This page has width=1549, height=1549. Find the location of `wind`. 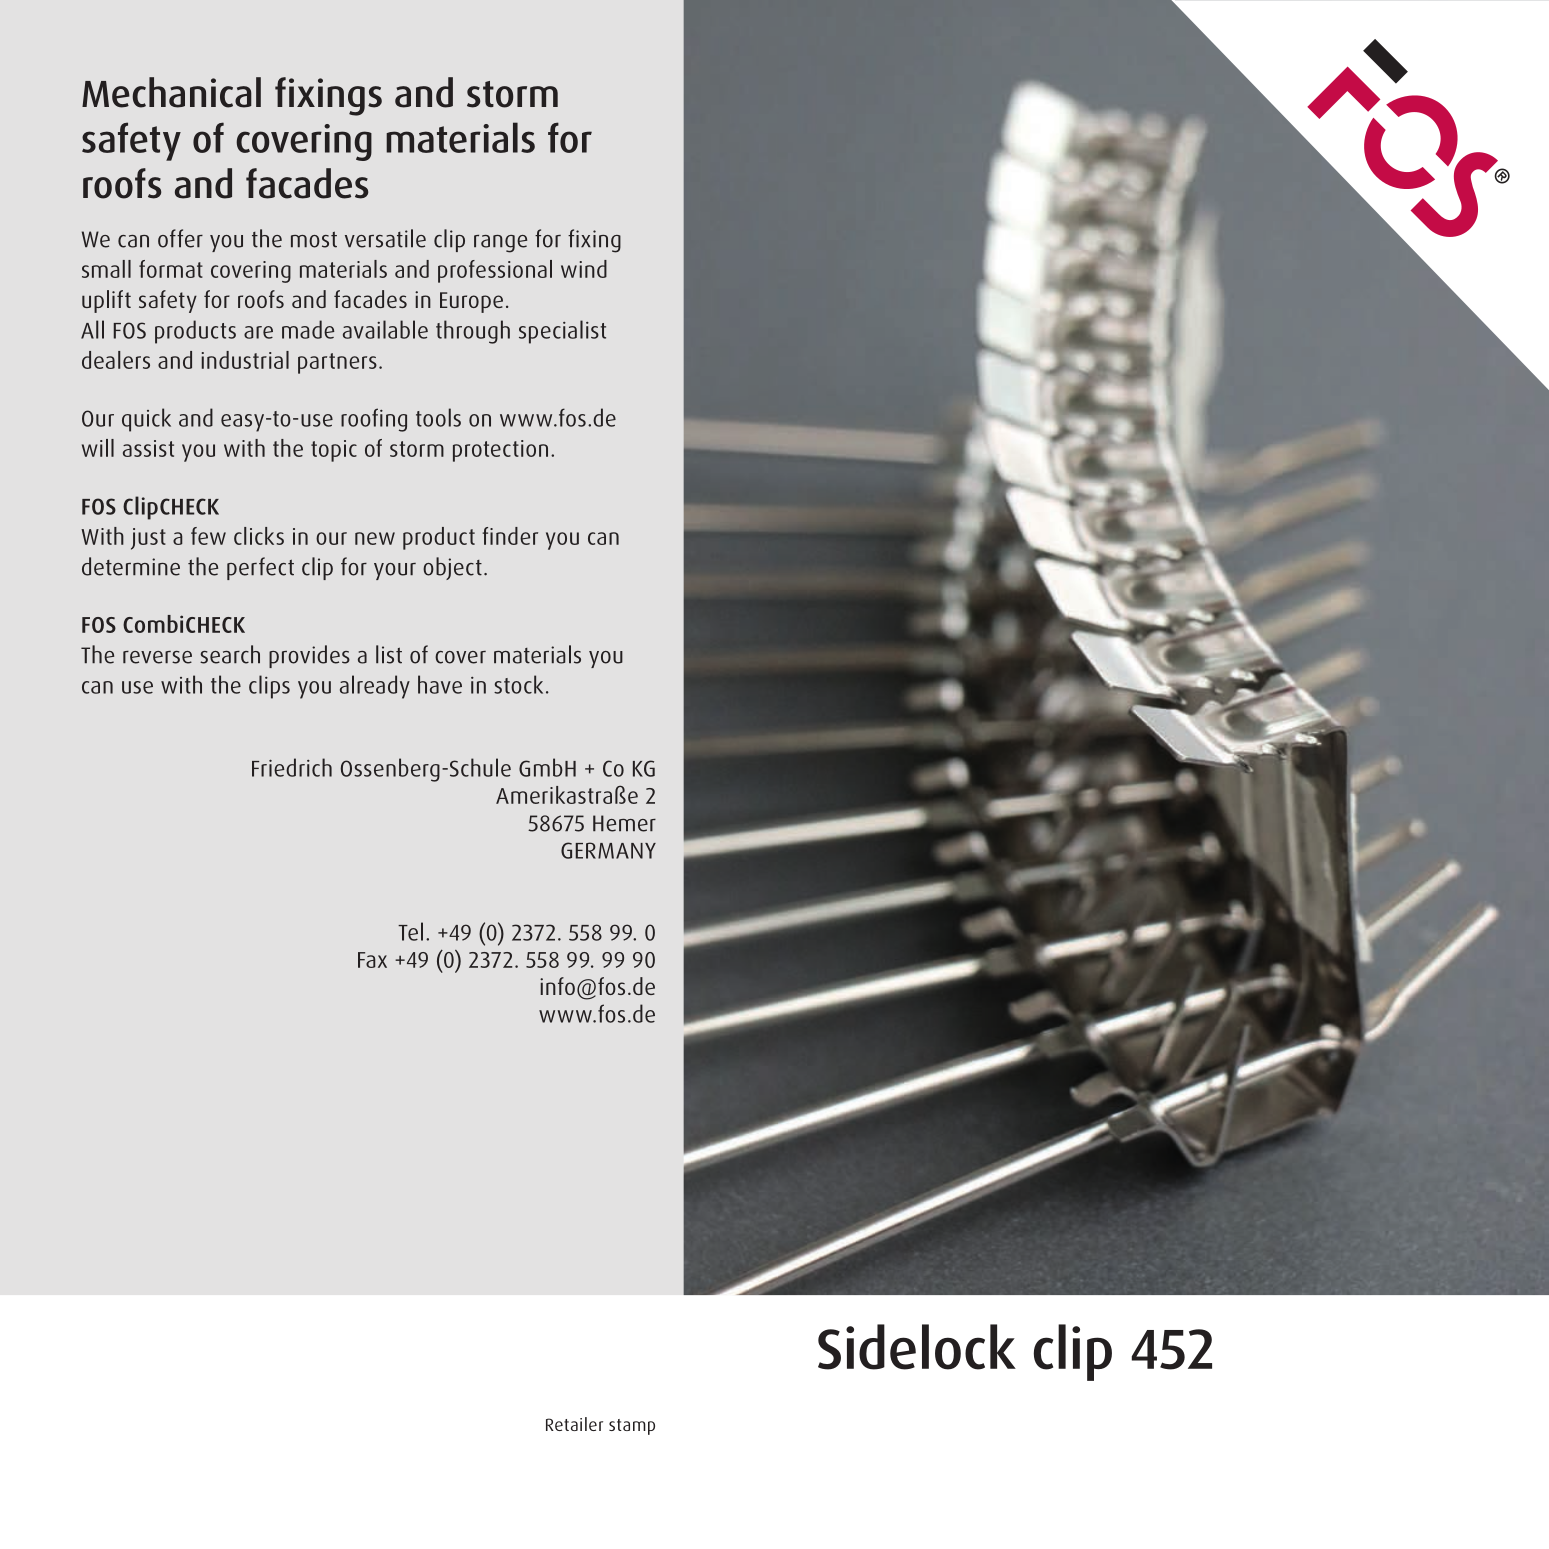

wind is located at coordinates (584, 269).
